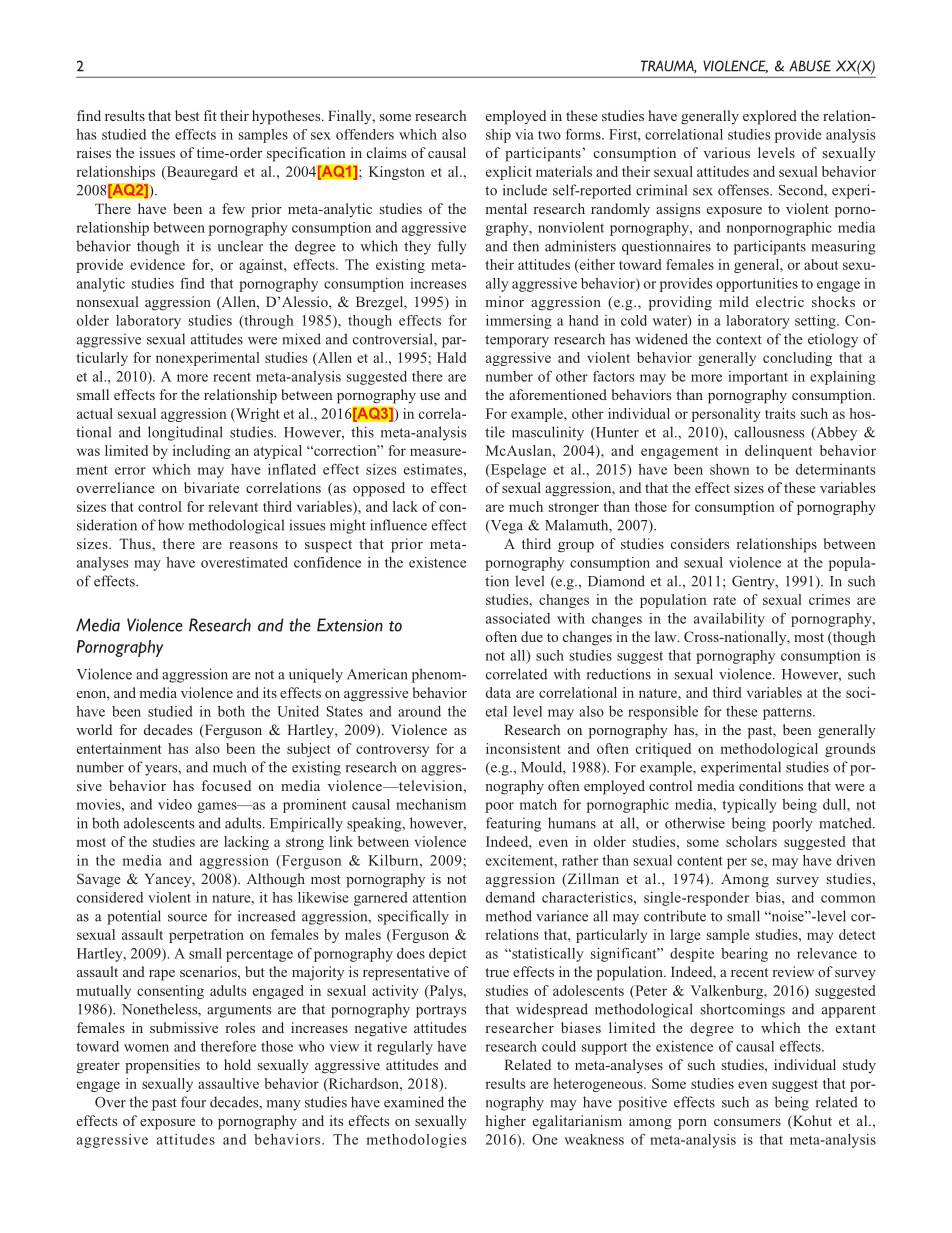 This image has height=1233, width=952. What do you see at coordinates (769, 432) in the image?
I see `callousness` at bounding box center [769, 432].
